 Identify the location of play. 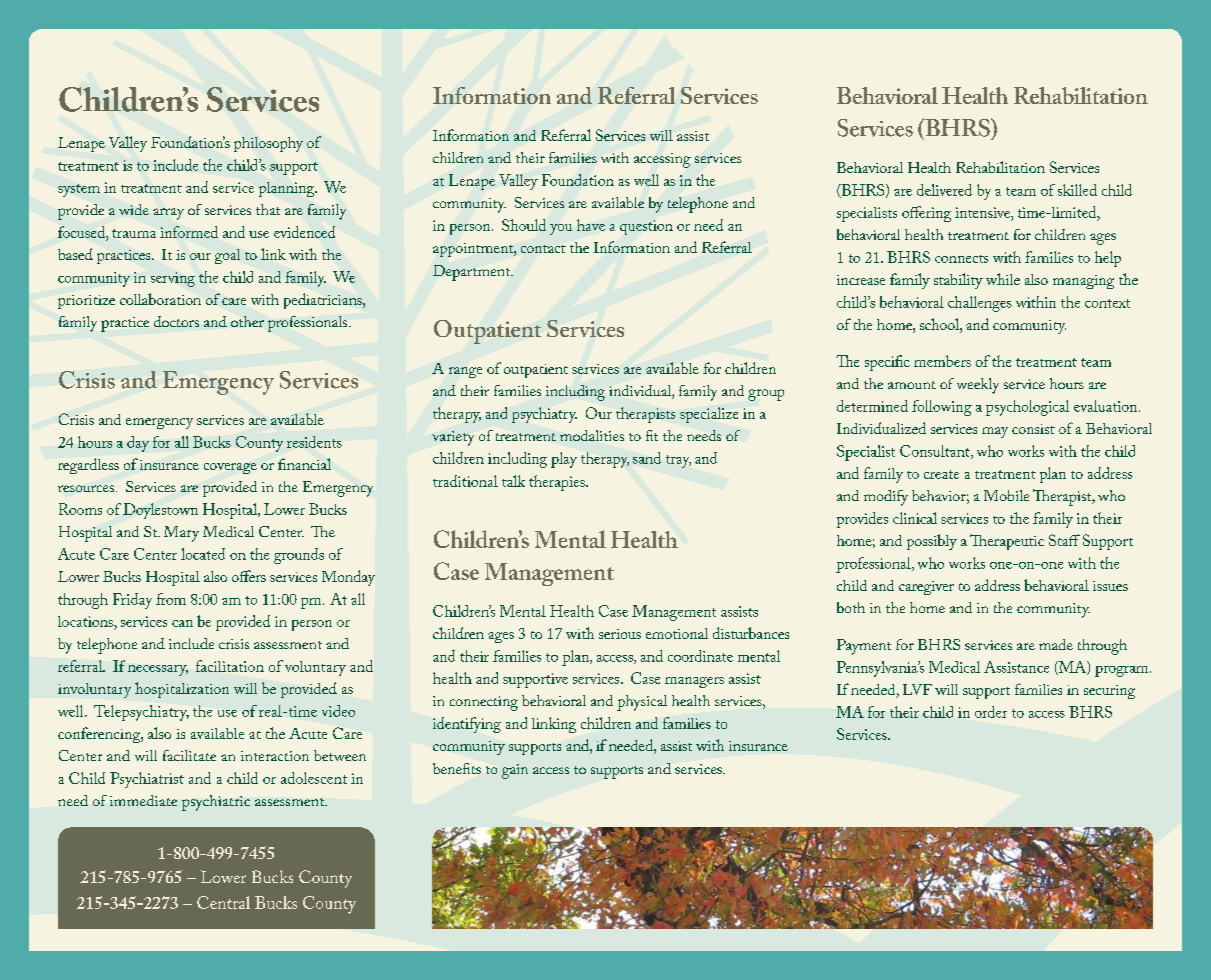
(564, 460).
